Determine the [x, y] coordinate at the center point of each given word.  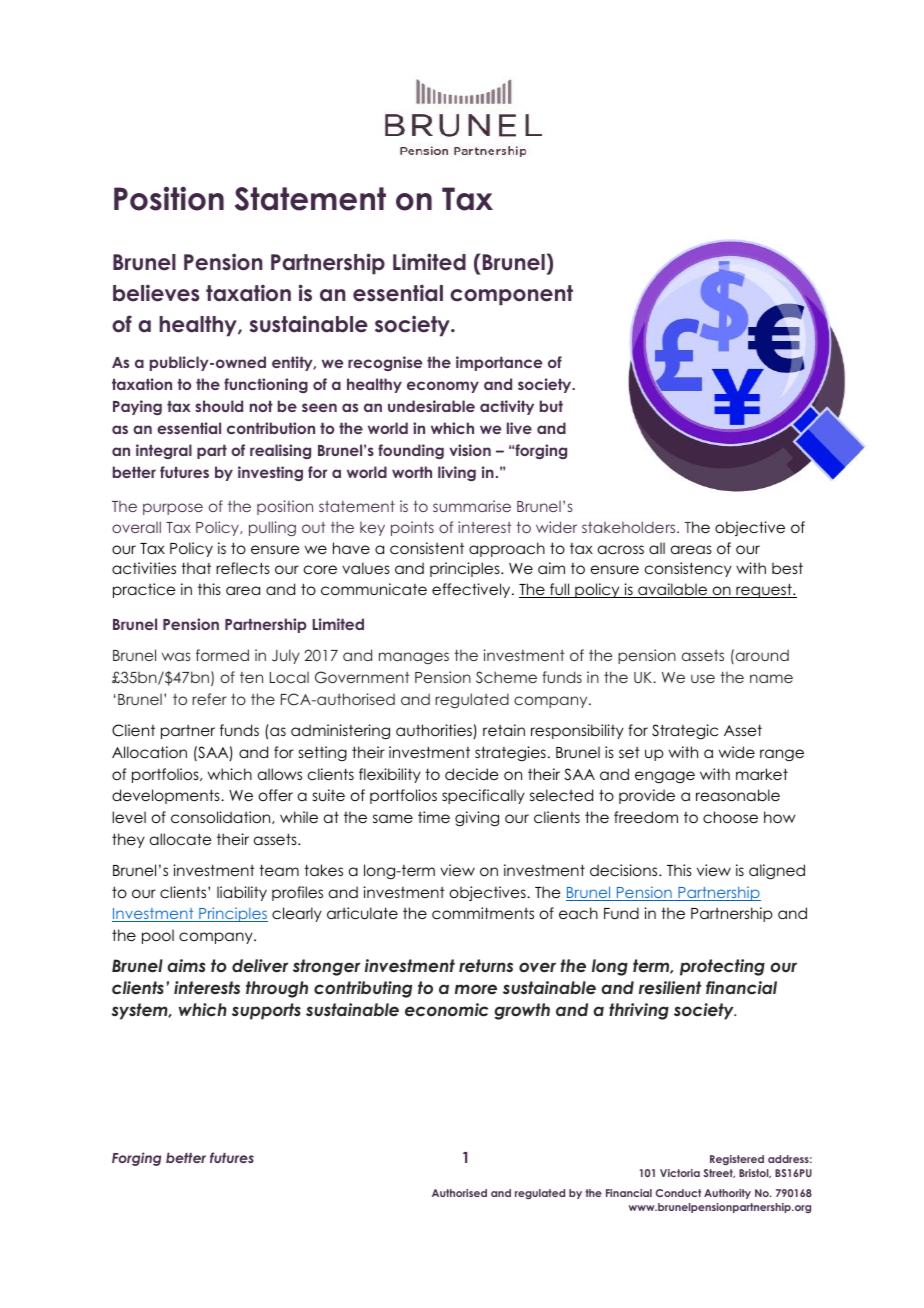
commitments [483, 913]
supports [266, 1011]
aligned [777, 872]
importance [499, 363]
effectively [472, 590]
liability [242, 893]
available [673, 590]
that [196, 568]
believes [156, 293]
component [511, 295]
